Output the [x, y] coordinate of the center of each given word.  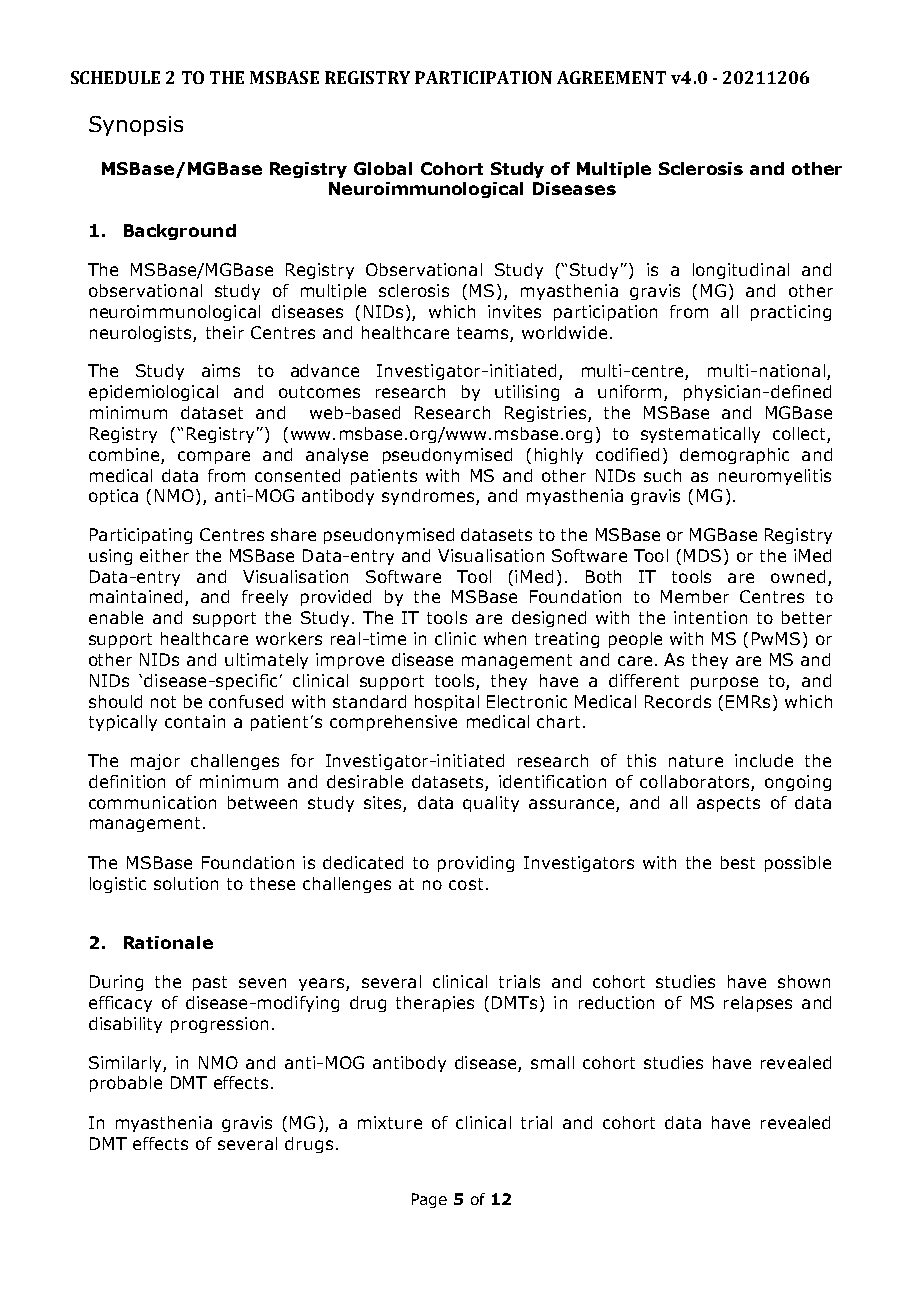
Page [429, 1200]
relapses [758, 1004]
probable [126, 1084]
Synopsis [136, 126]
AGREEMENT [611, 77]
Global [383, 168]
